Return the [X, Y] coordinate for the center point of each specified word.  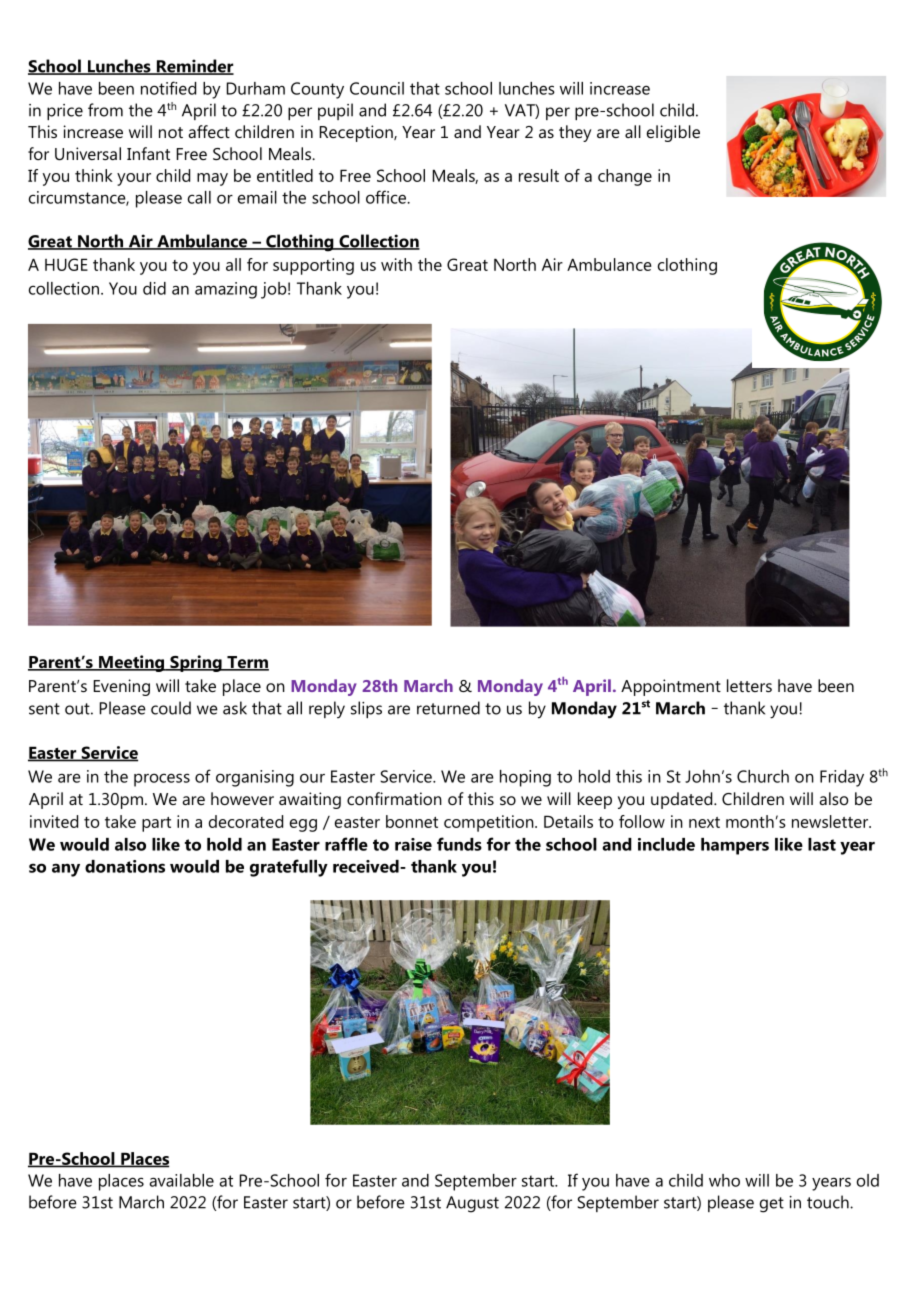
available [181, 1180]
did [154, 288]
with [396, 264]
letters [749, 685]
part [156, 824]
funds [459, 844]
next [704, 822]
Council [377, 88]
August [472, 1204]
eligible [673, 133]
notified [168, 88]
